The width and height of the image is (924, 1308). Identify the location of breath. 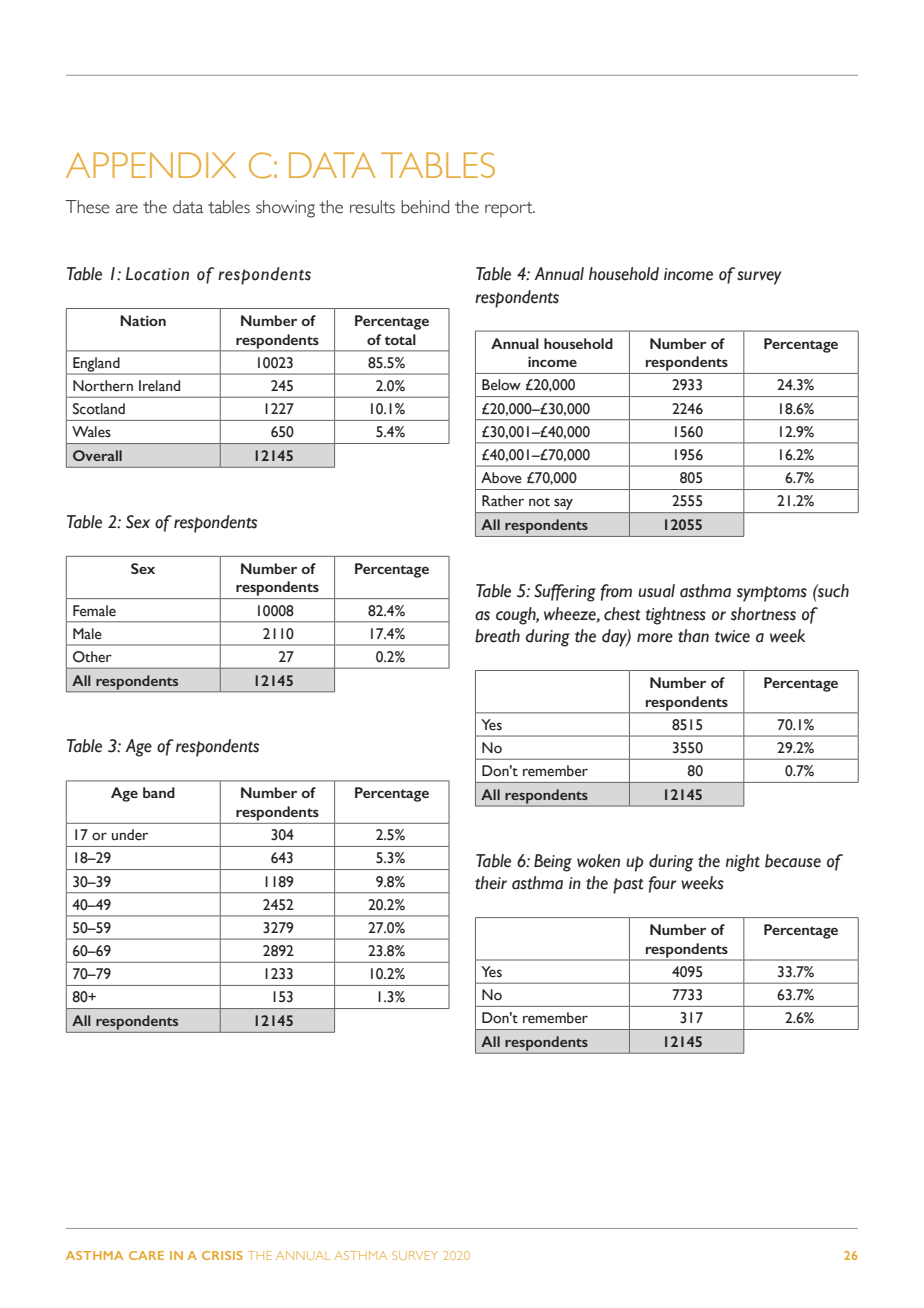
(497, 636).
